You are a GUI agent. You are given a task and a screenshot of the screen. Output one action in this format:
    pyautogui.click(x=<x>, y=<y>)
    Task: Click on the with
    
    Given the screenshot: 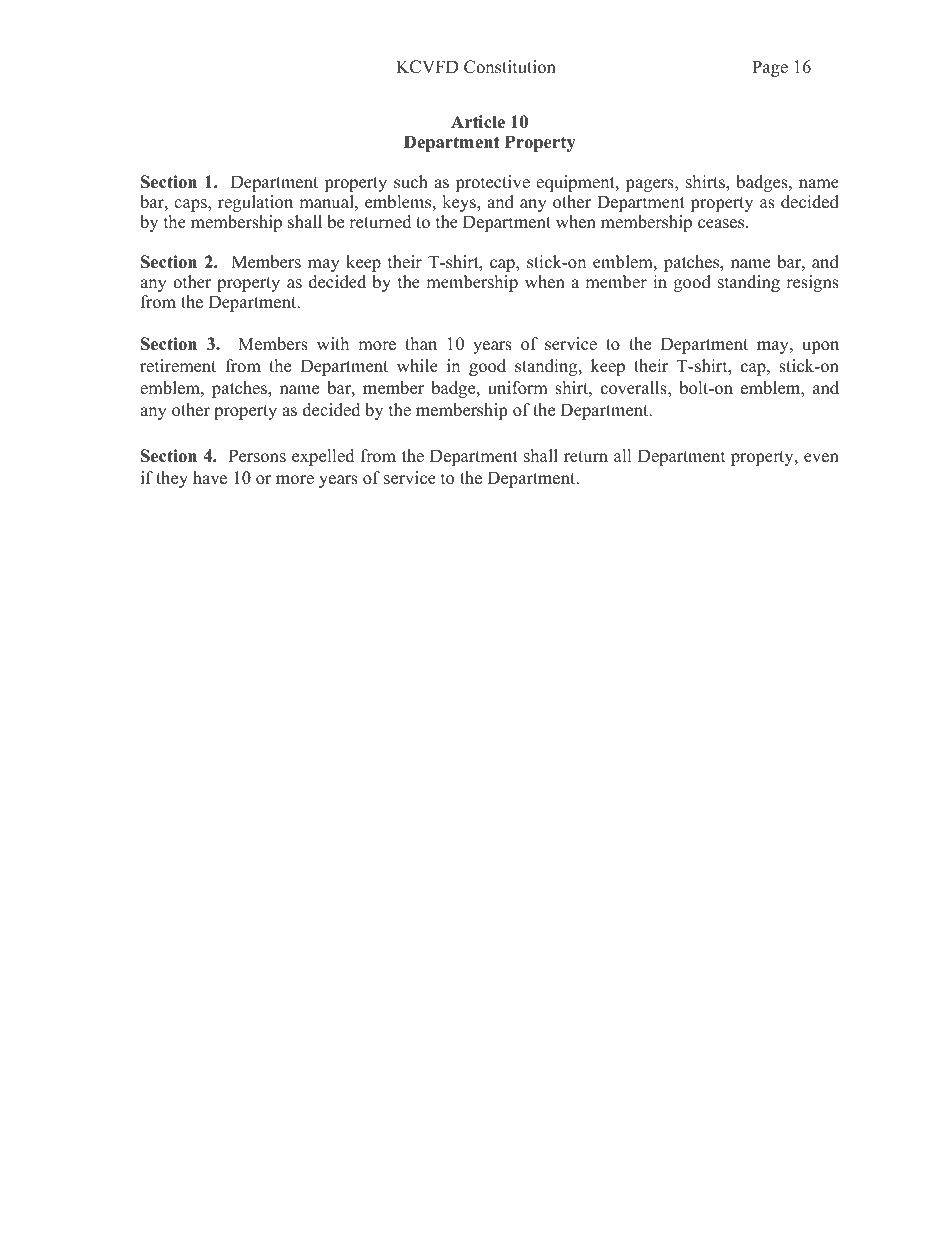 What is the action you would take?
    pyautogui.click(x=333, y=343)
